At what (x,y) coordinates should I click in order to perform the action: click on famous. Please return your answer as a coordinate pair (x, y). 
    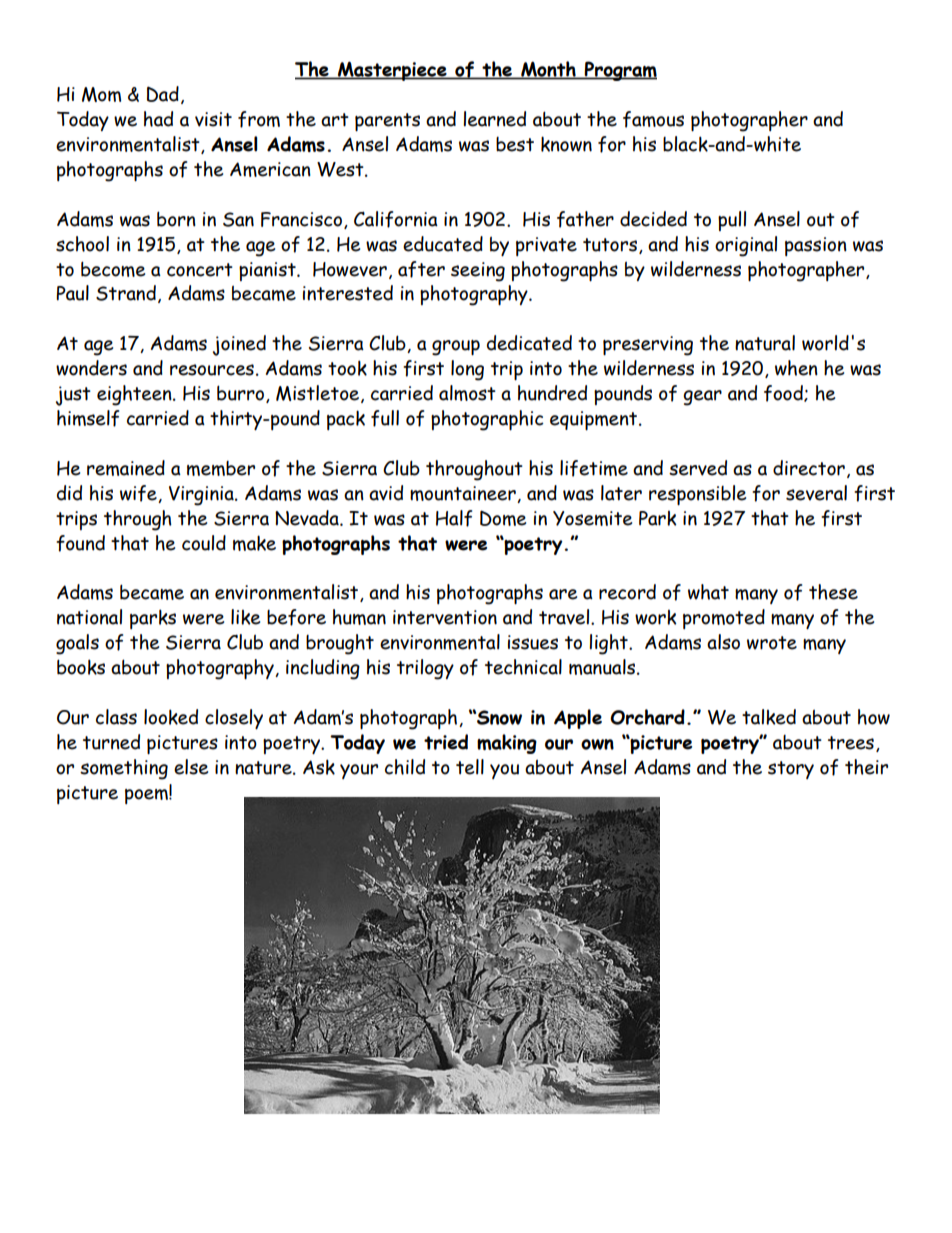
    Looking at the image, I should click on (653, 119).
